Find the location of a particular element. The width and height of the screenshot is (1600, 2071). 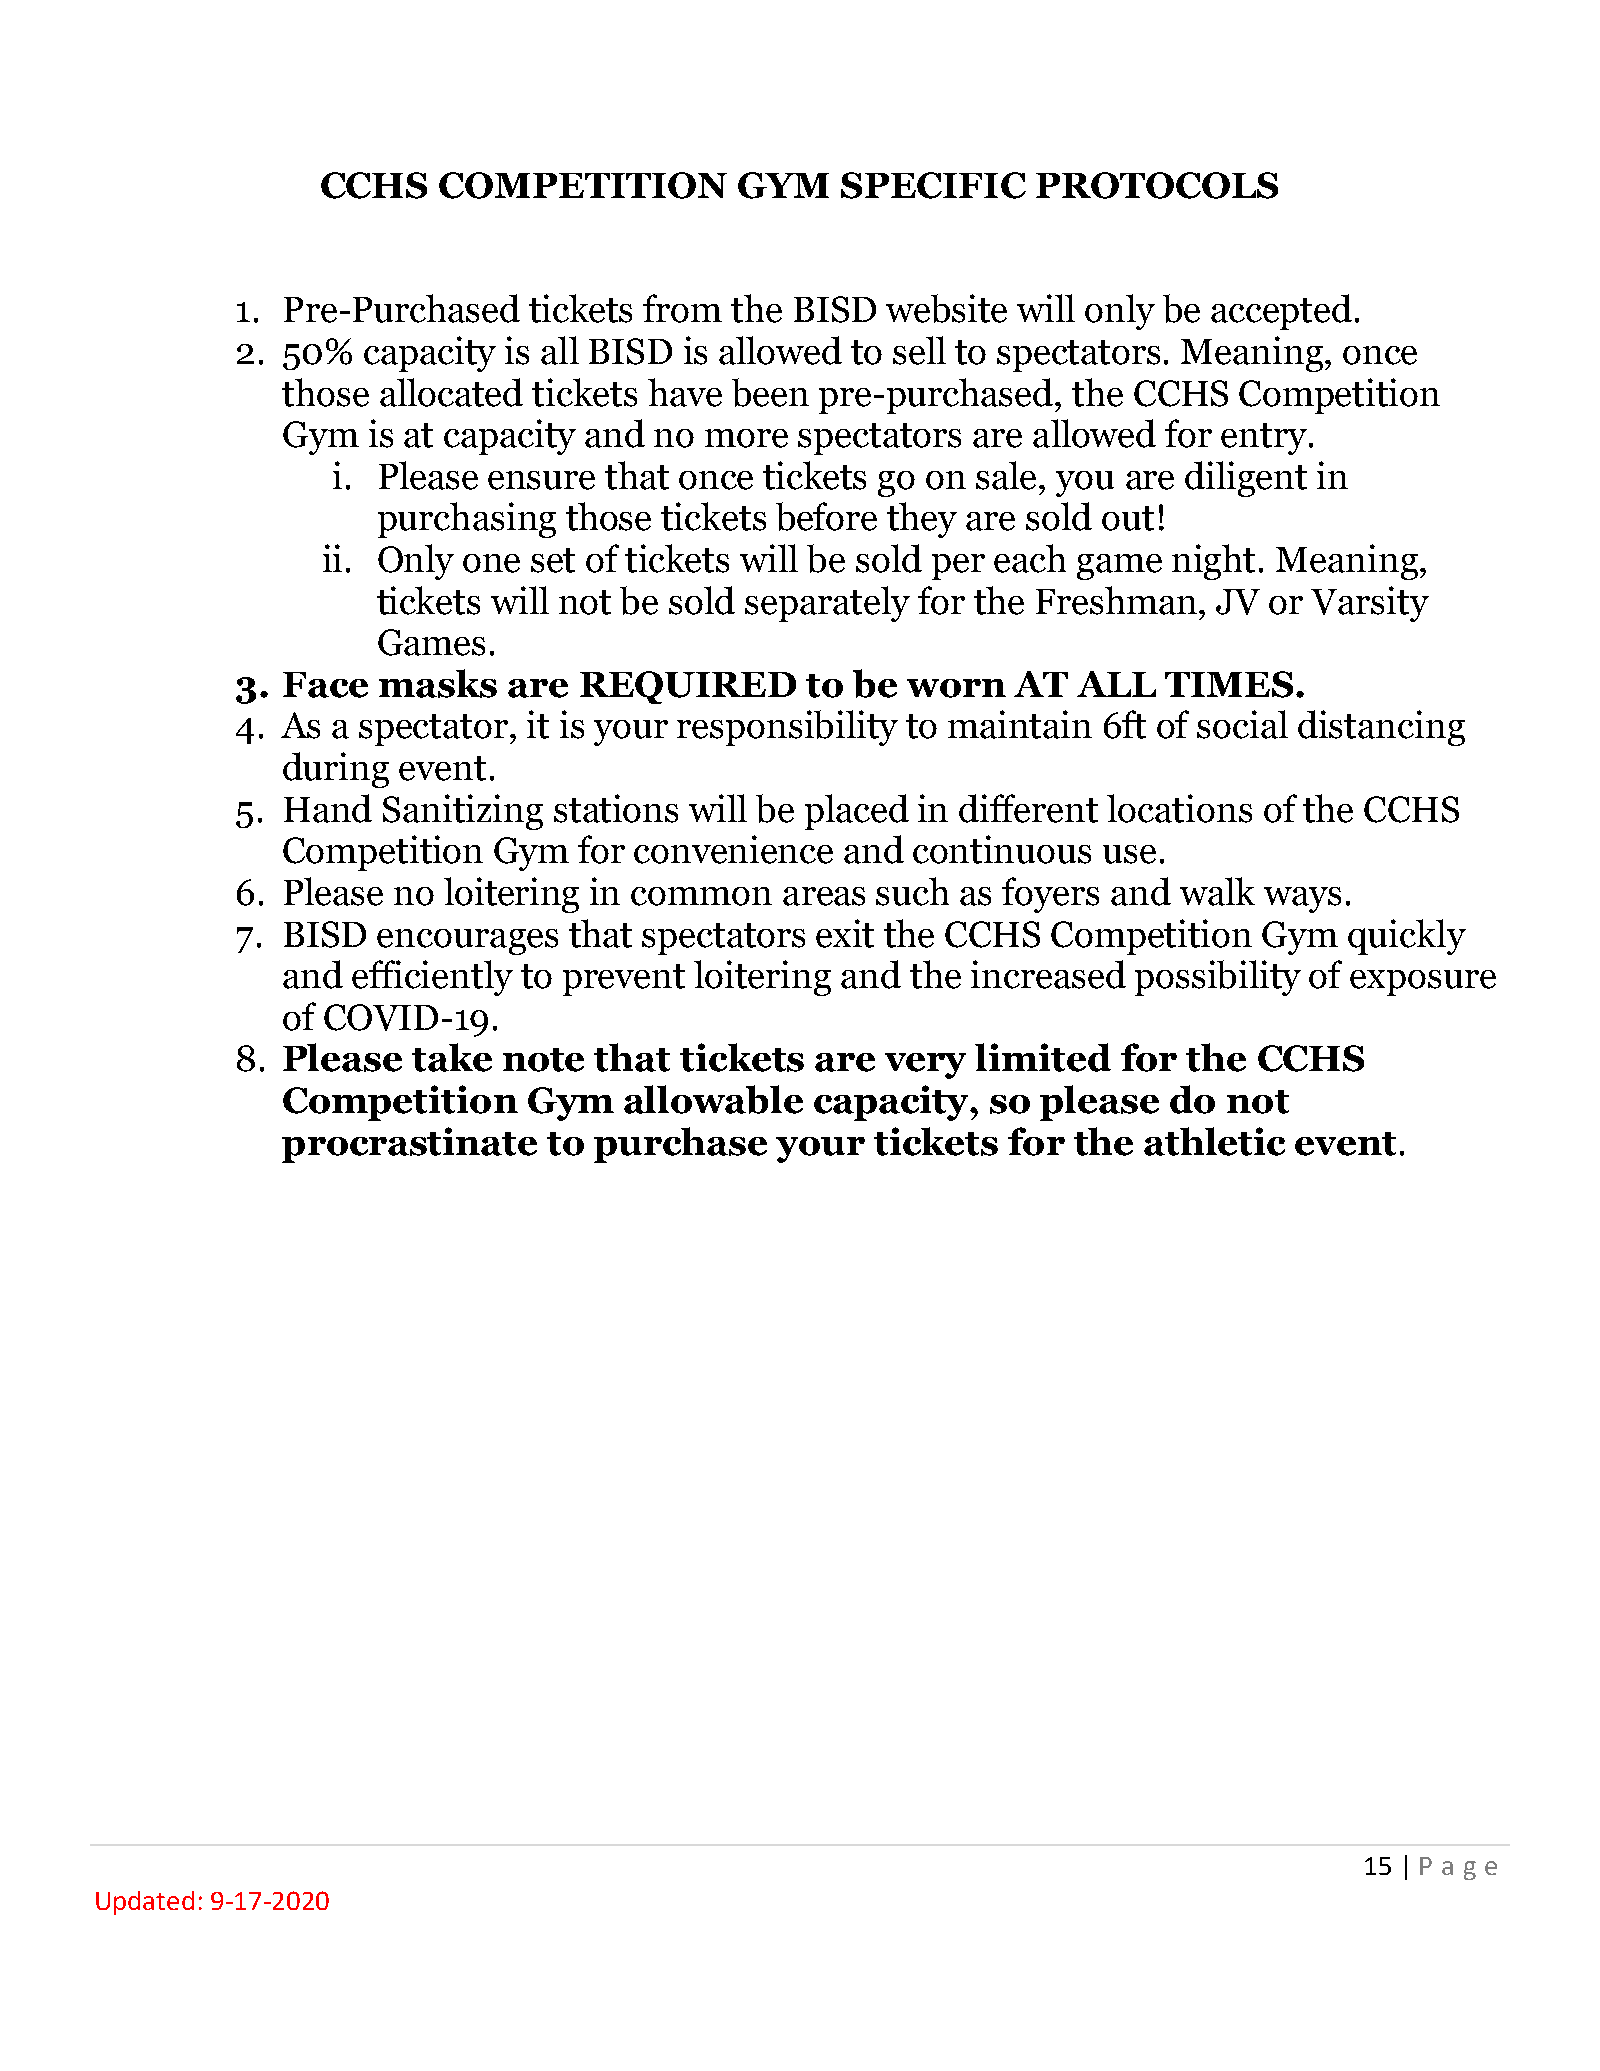

athletic is located at coordinates (1214, 1141).
